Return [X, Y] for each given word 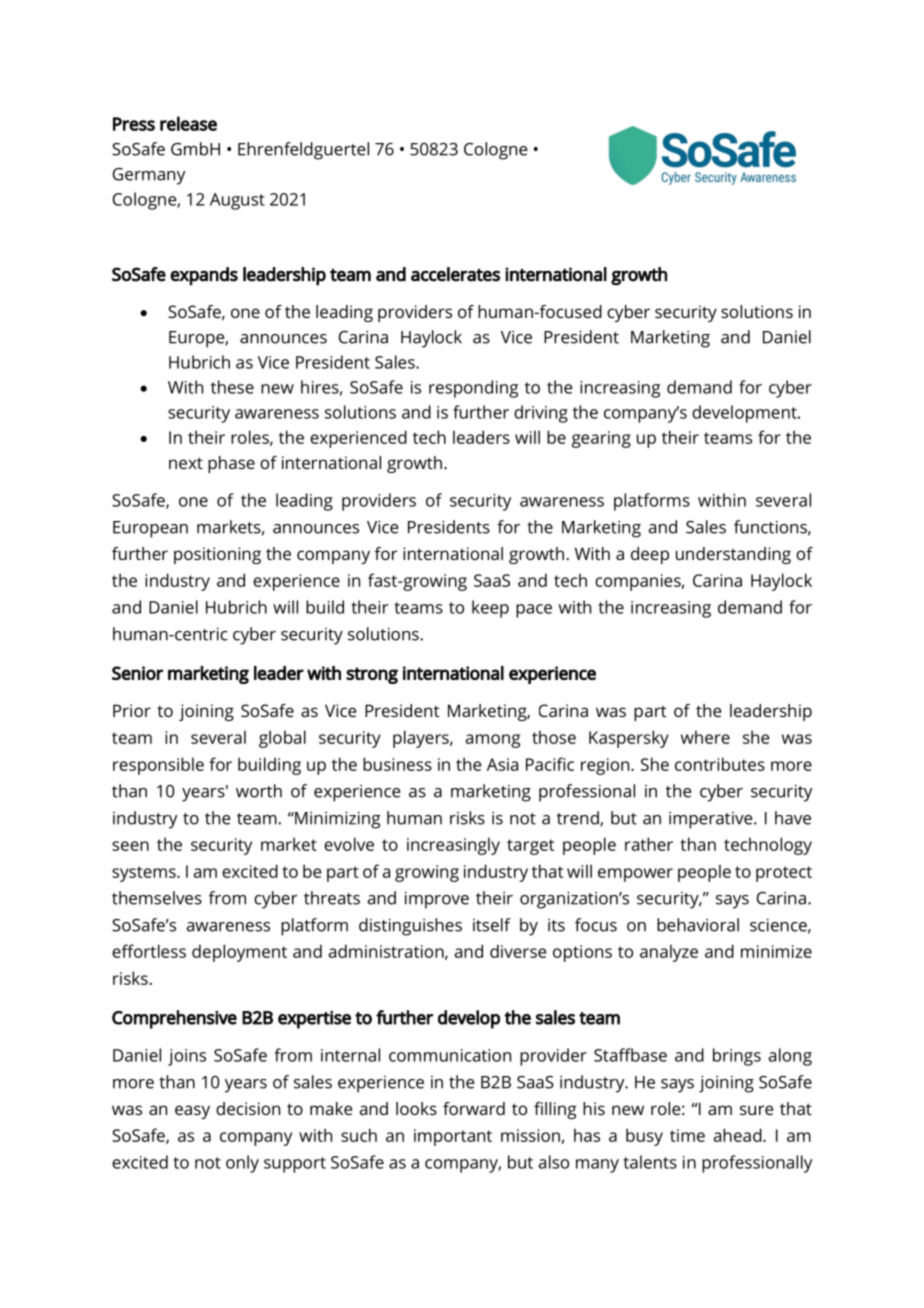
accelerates [455, 274]
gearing [601, 439]
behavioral [698, 925]
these [232, 387]
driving [541, 414]
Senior [137, 673]
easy [192, 1112]
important [453, 1137]
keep [490, 609]
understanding [733, 555]
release [188, 123]
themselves [157, 898]
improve [437, 900]
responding [473, 389]
